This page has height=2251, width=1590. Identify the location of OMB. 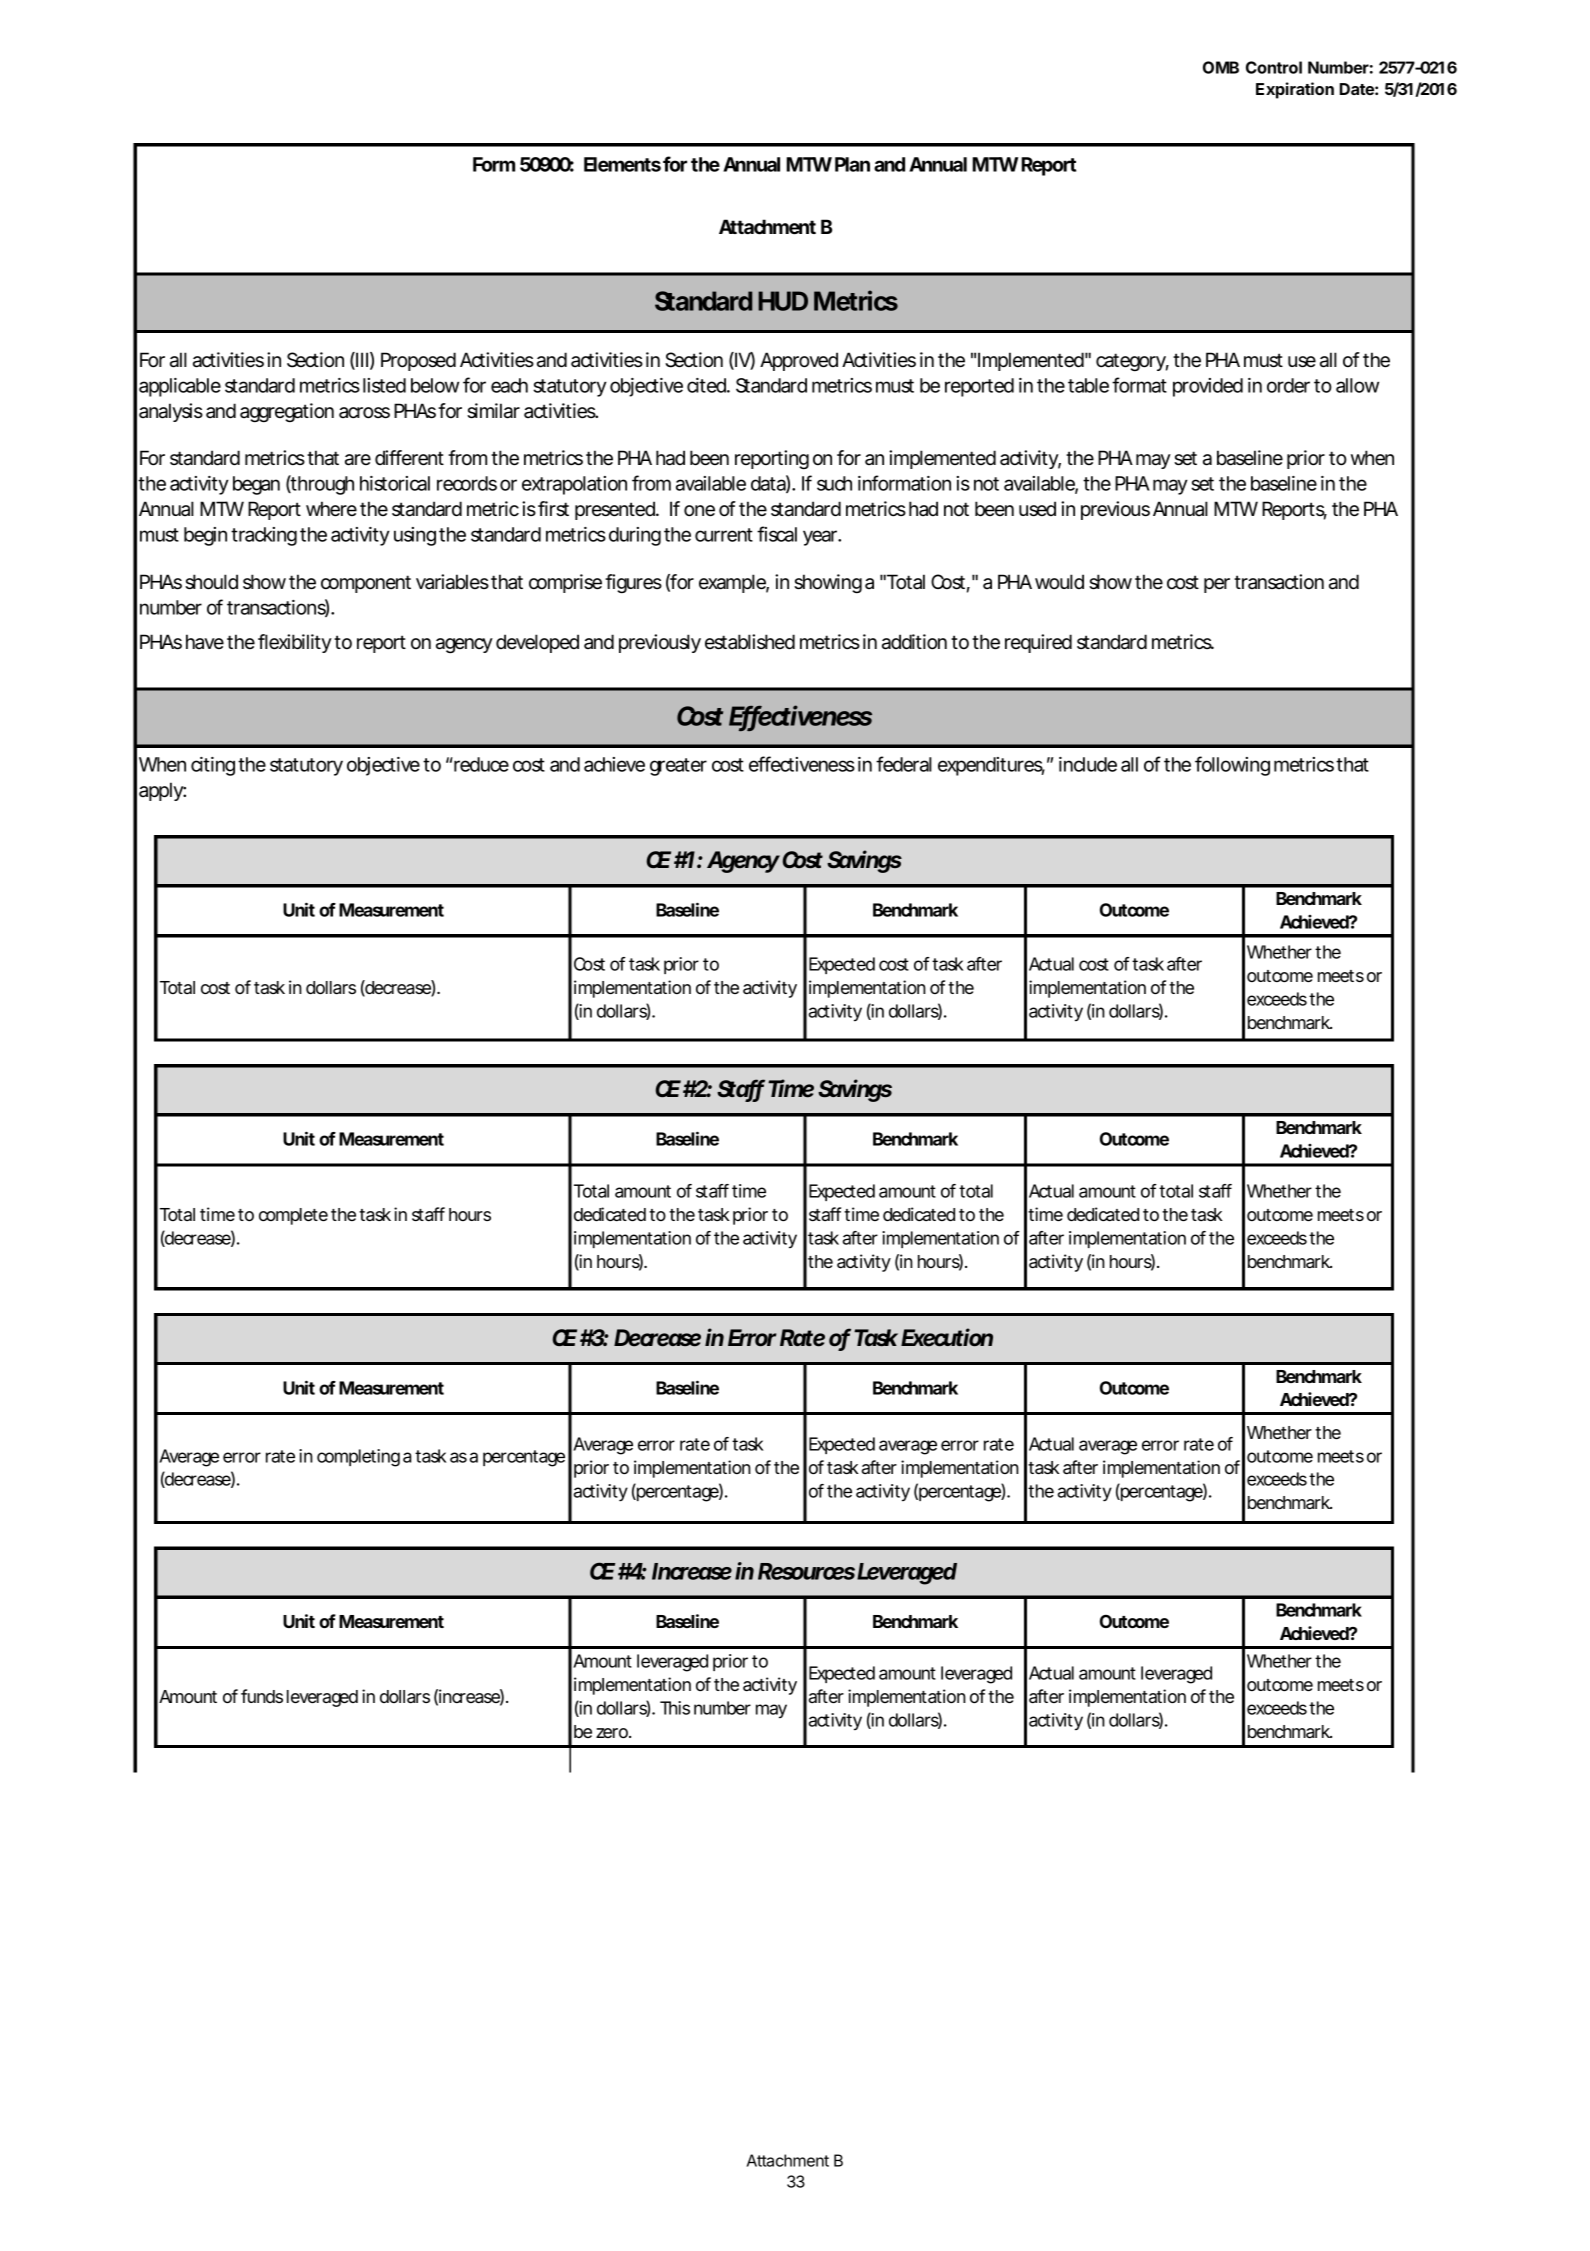
(1221, 67).
